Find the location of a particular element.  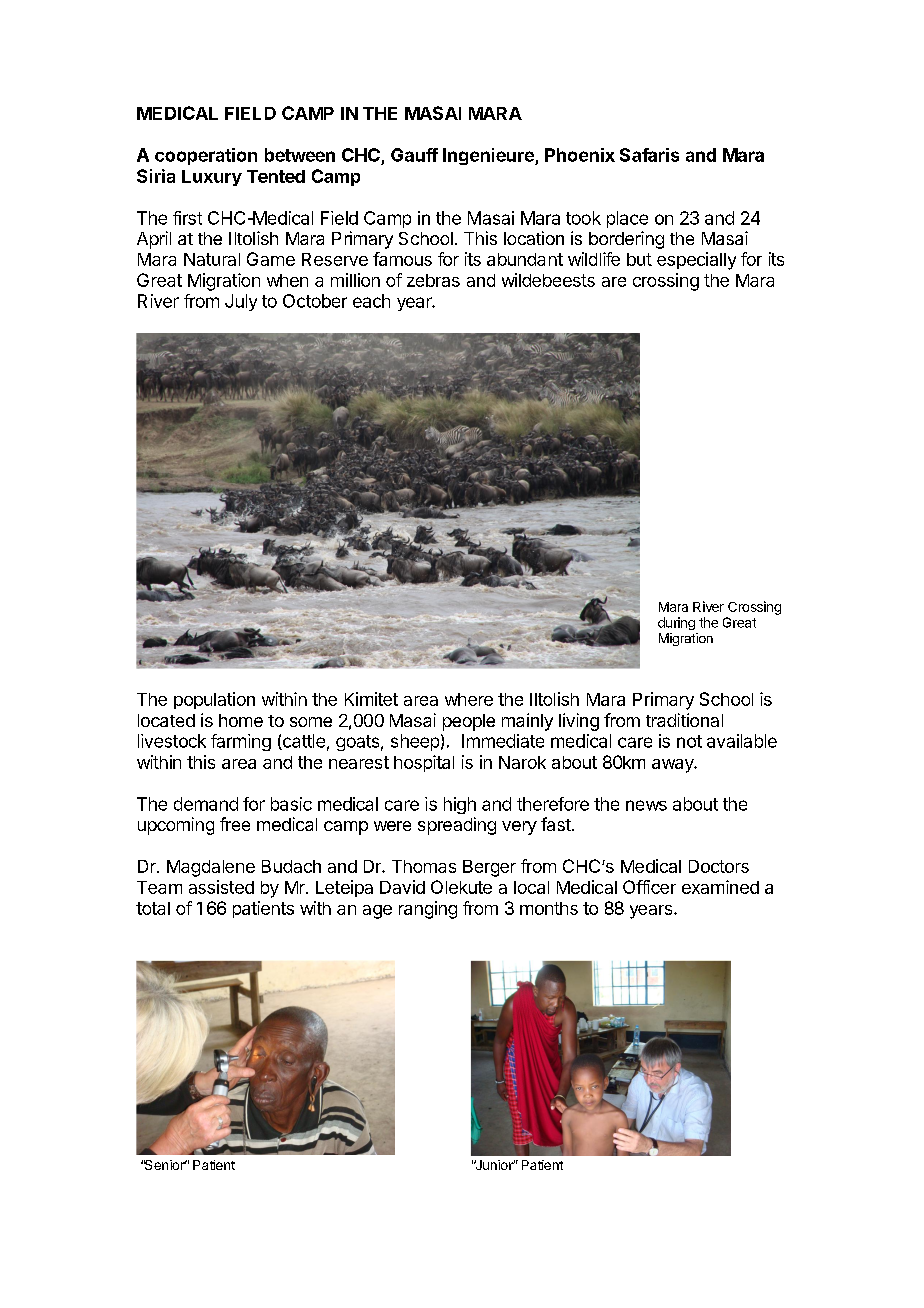

assisted is located at coordinates (221, 887).
